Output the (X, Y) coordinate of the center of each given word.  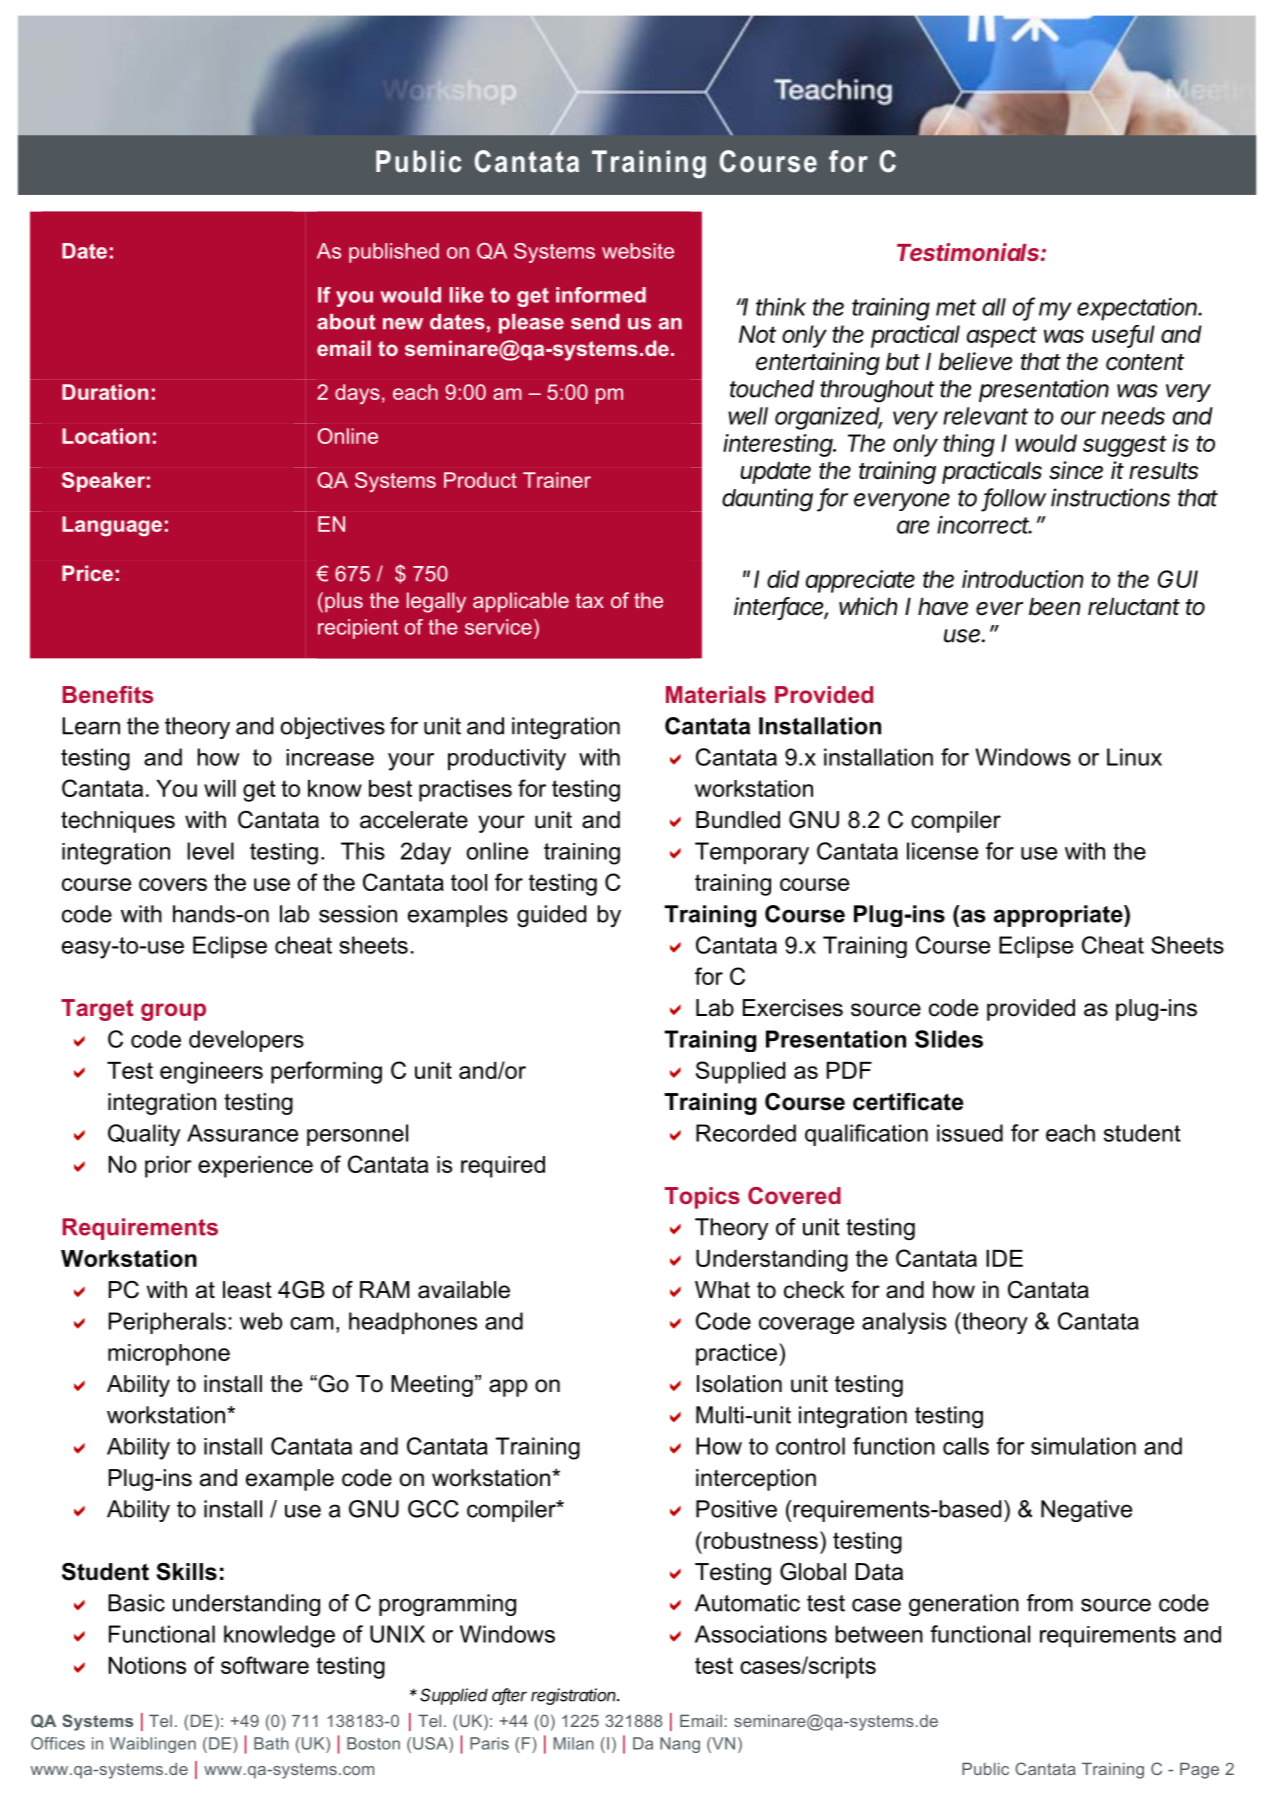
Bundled (738, 820)
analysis (904, 1323)
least (247, 1290)
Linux (1134, 757)
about (346, 322)
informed (601, 295)
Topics (702, 1198)
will (220, 788)
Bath (271, 1743)
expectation (1138, 309)
